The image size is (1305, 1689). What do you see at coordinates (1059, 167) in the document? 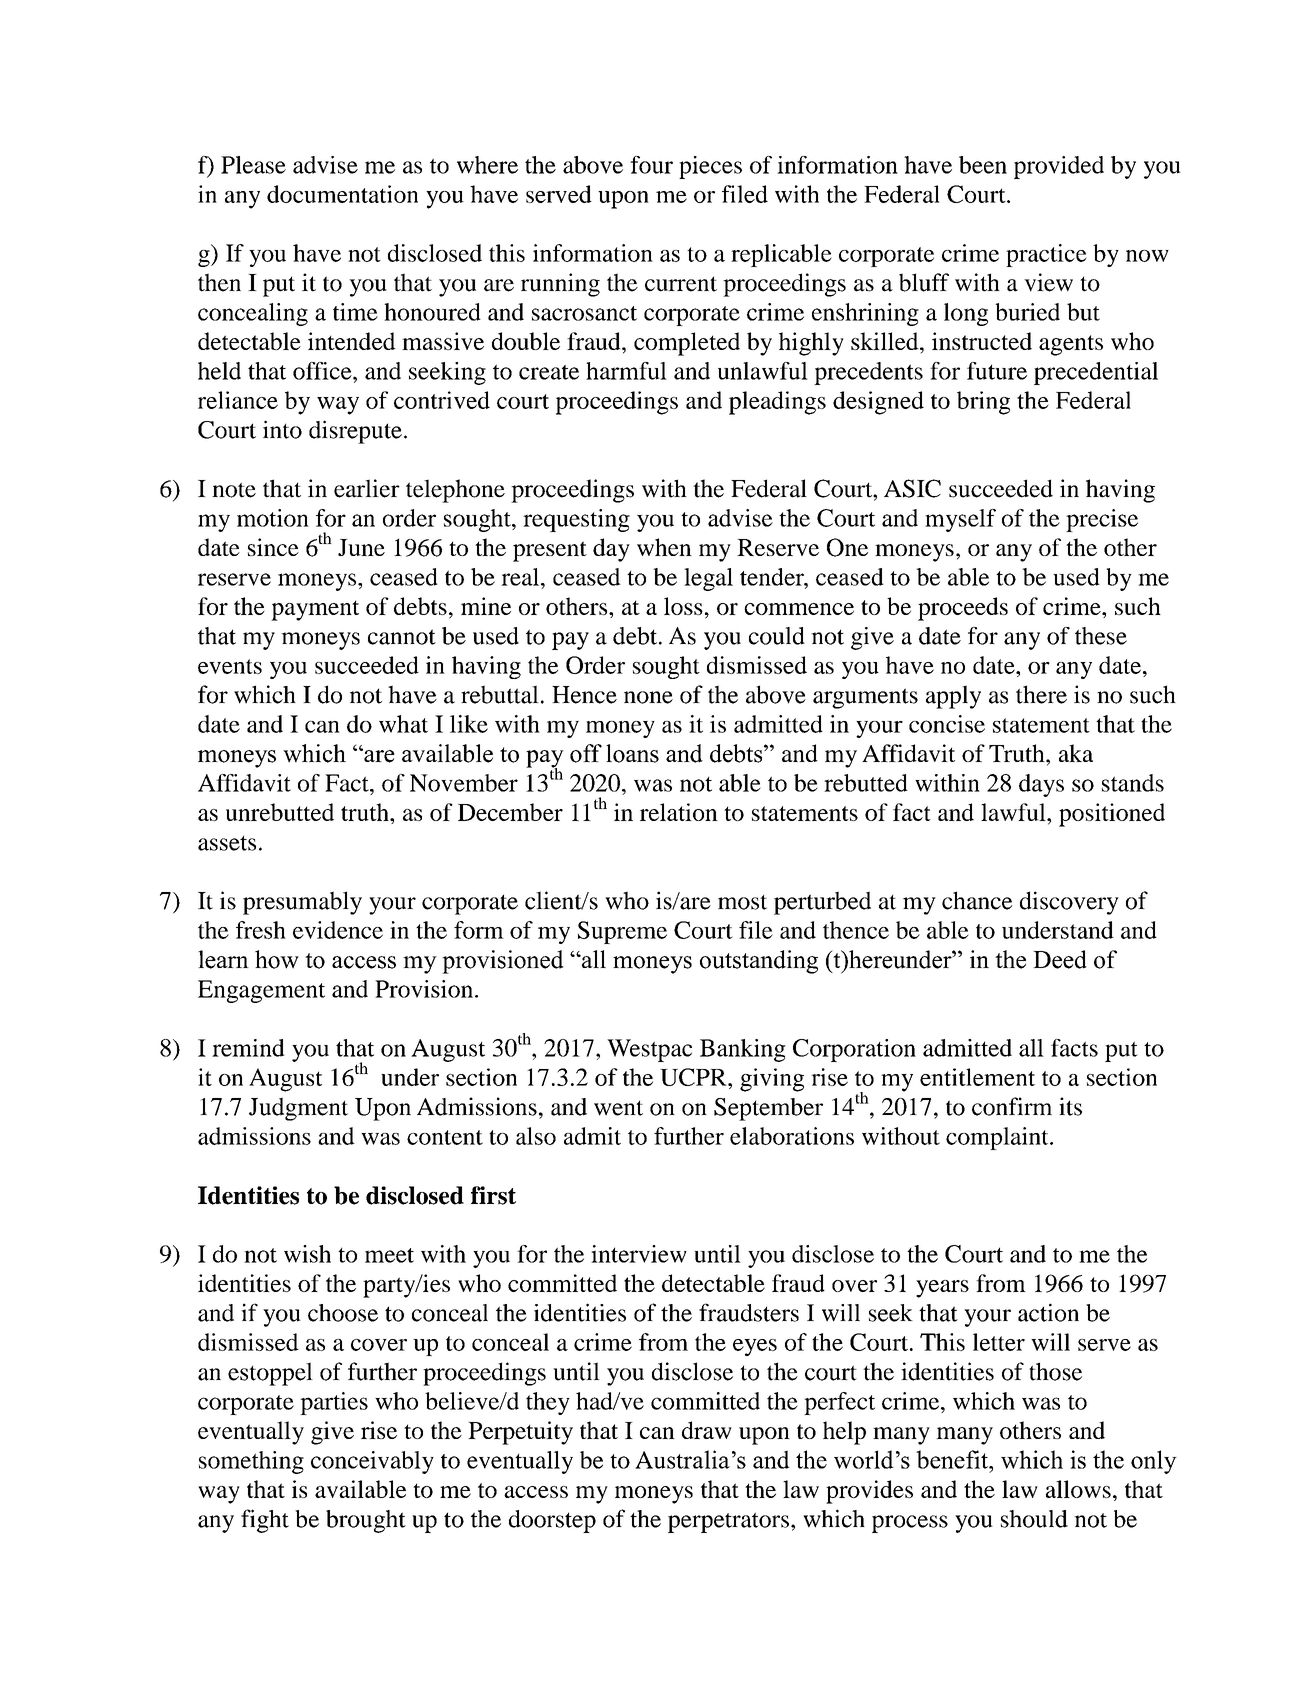
I see `provided` at bounding box center [1059, 167].
